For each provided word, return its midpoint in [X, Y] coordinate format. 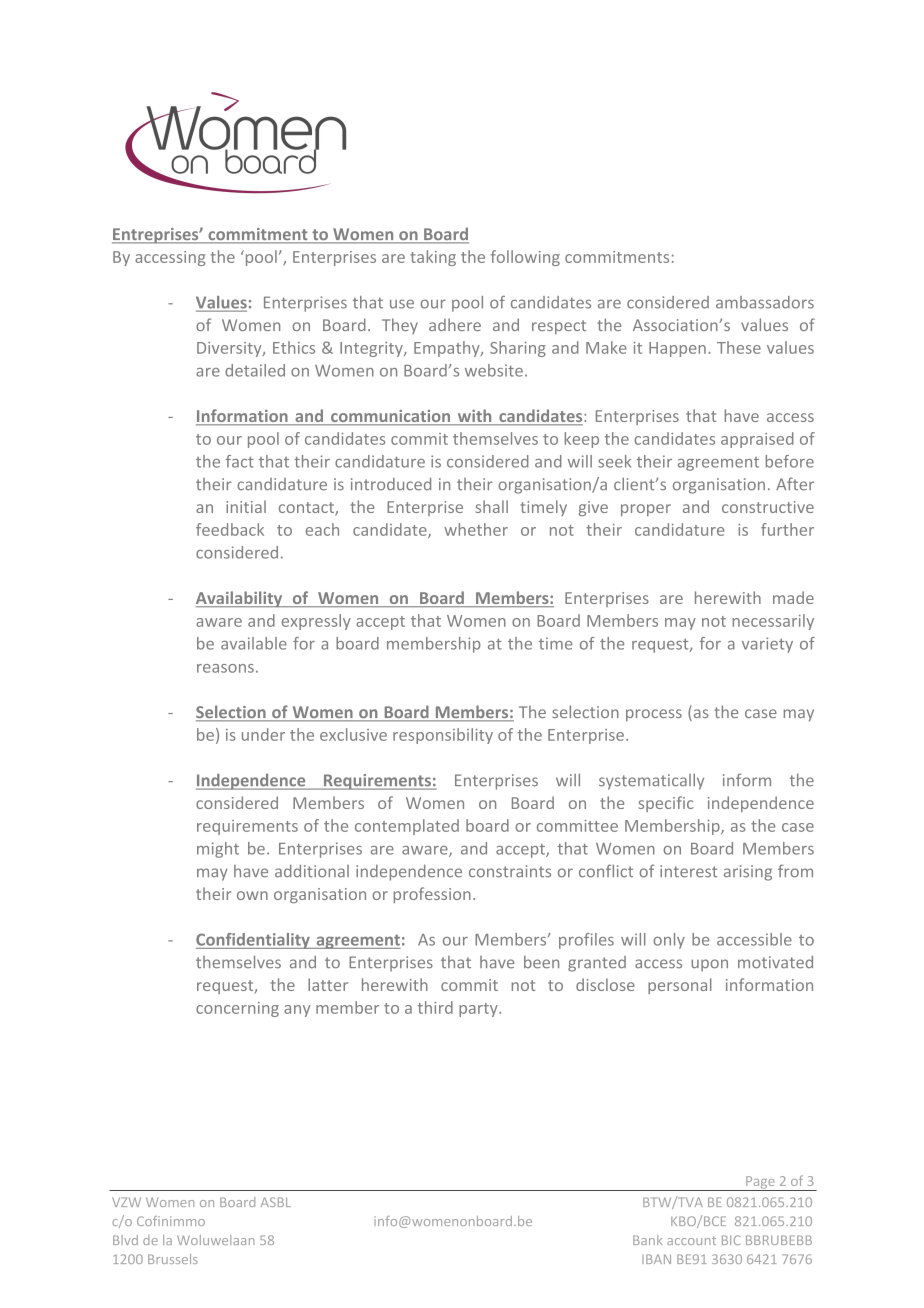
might [218, 850]
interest [688, 871]
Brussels [173, 1259]
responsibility [443, 736]
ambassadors [765, 302]
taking [433, 258]
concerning [237, 1009]
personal [680, 986]
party [479, 1010]
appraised [757, 440]
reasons [225, 668]
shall [492, 506]
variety [767, 645]
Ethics [294, 347]
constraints [510, 871]
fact [240, 461]
